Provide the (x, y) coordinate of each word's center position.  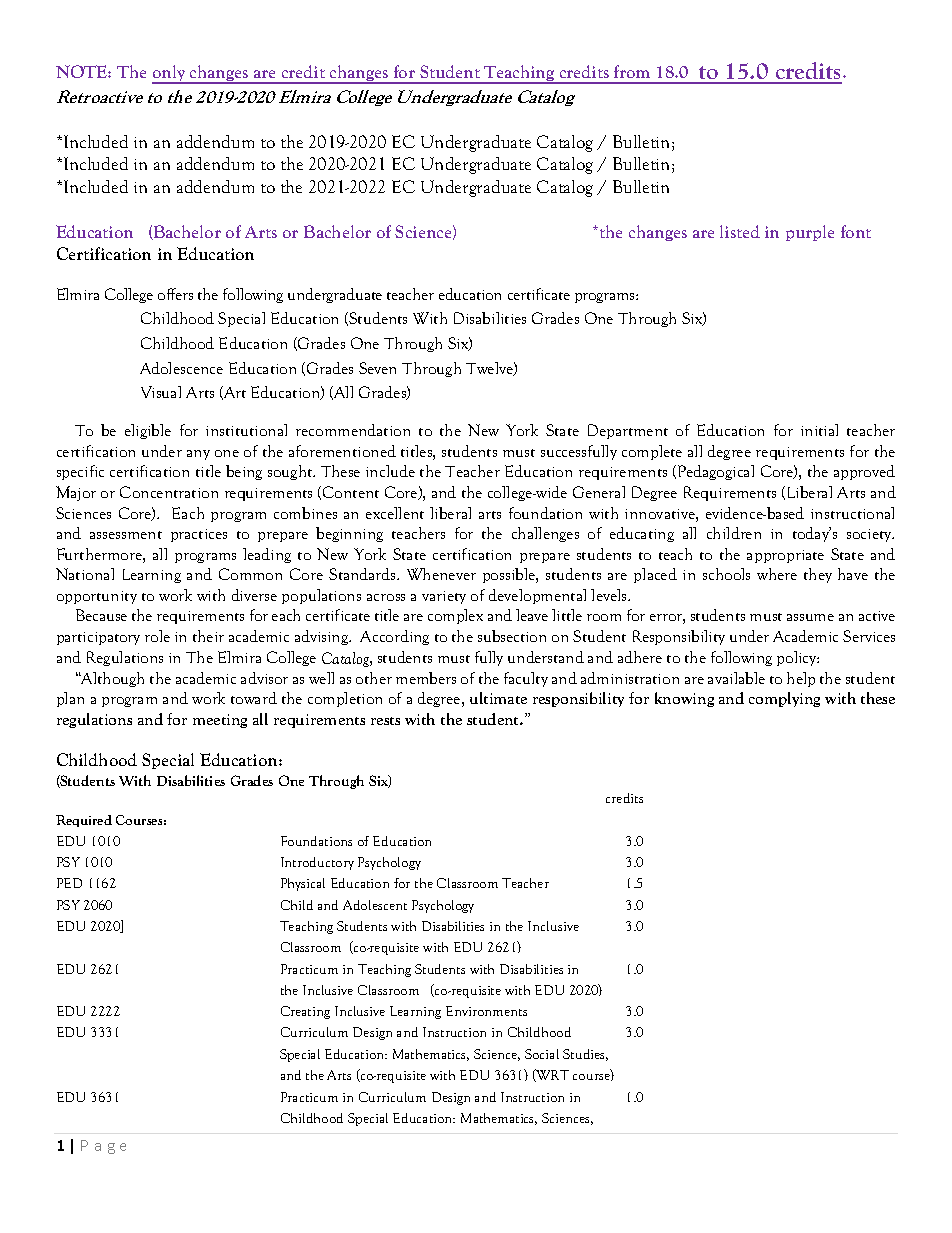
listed (740, 231)
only (170, 74)
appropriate (785, 556)
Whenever (441, 574)
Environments (486, 1011)
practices (199, 535)
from (632, 71)
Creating (305, 1012)
